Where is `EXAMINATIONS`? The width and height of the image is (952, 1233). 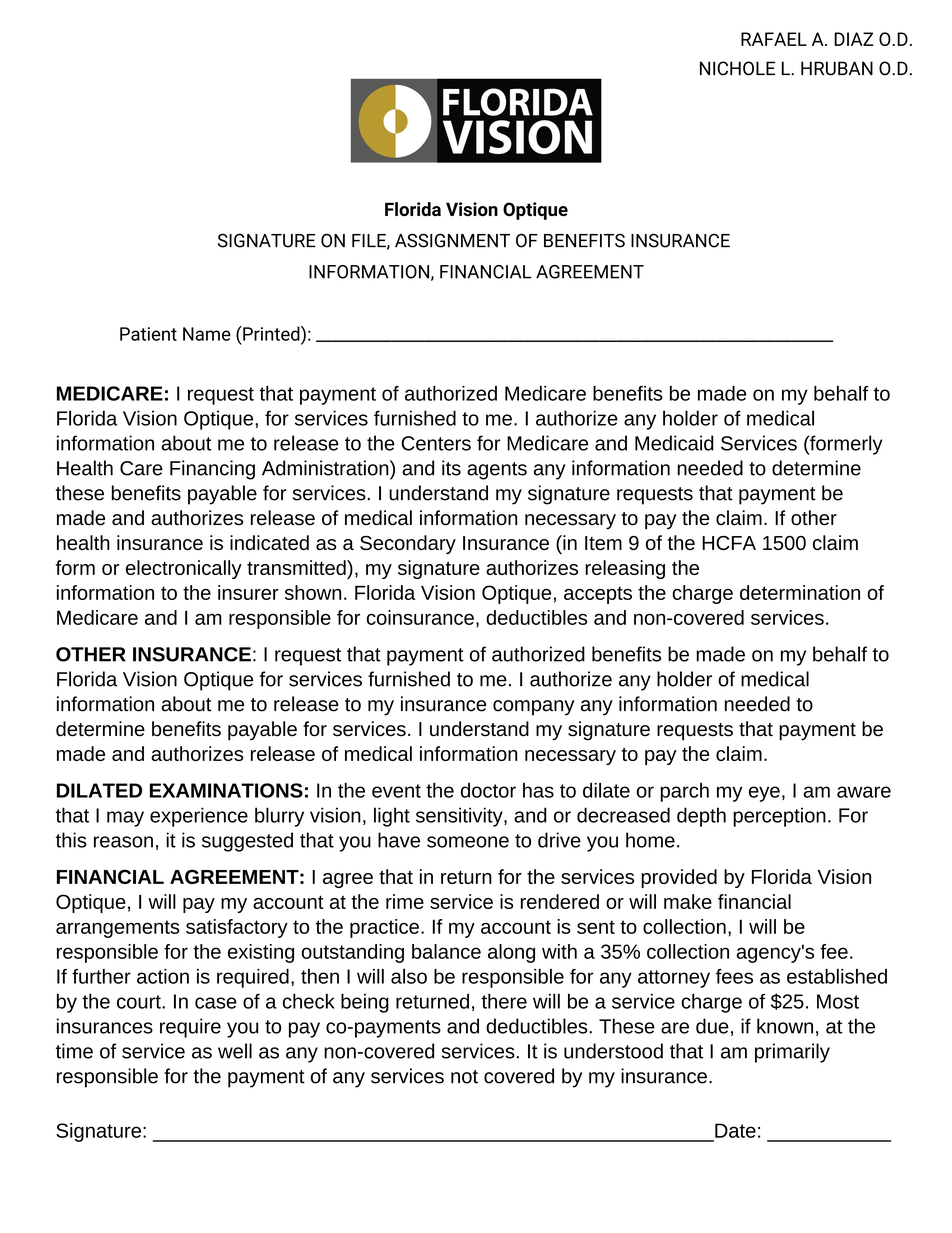 EXAMINATIONS is located at coordinates (226, 790).
